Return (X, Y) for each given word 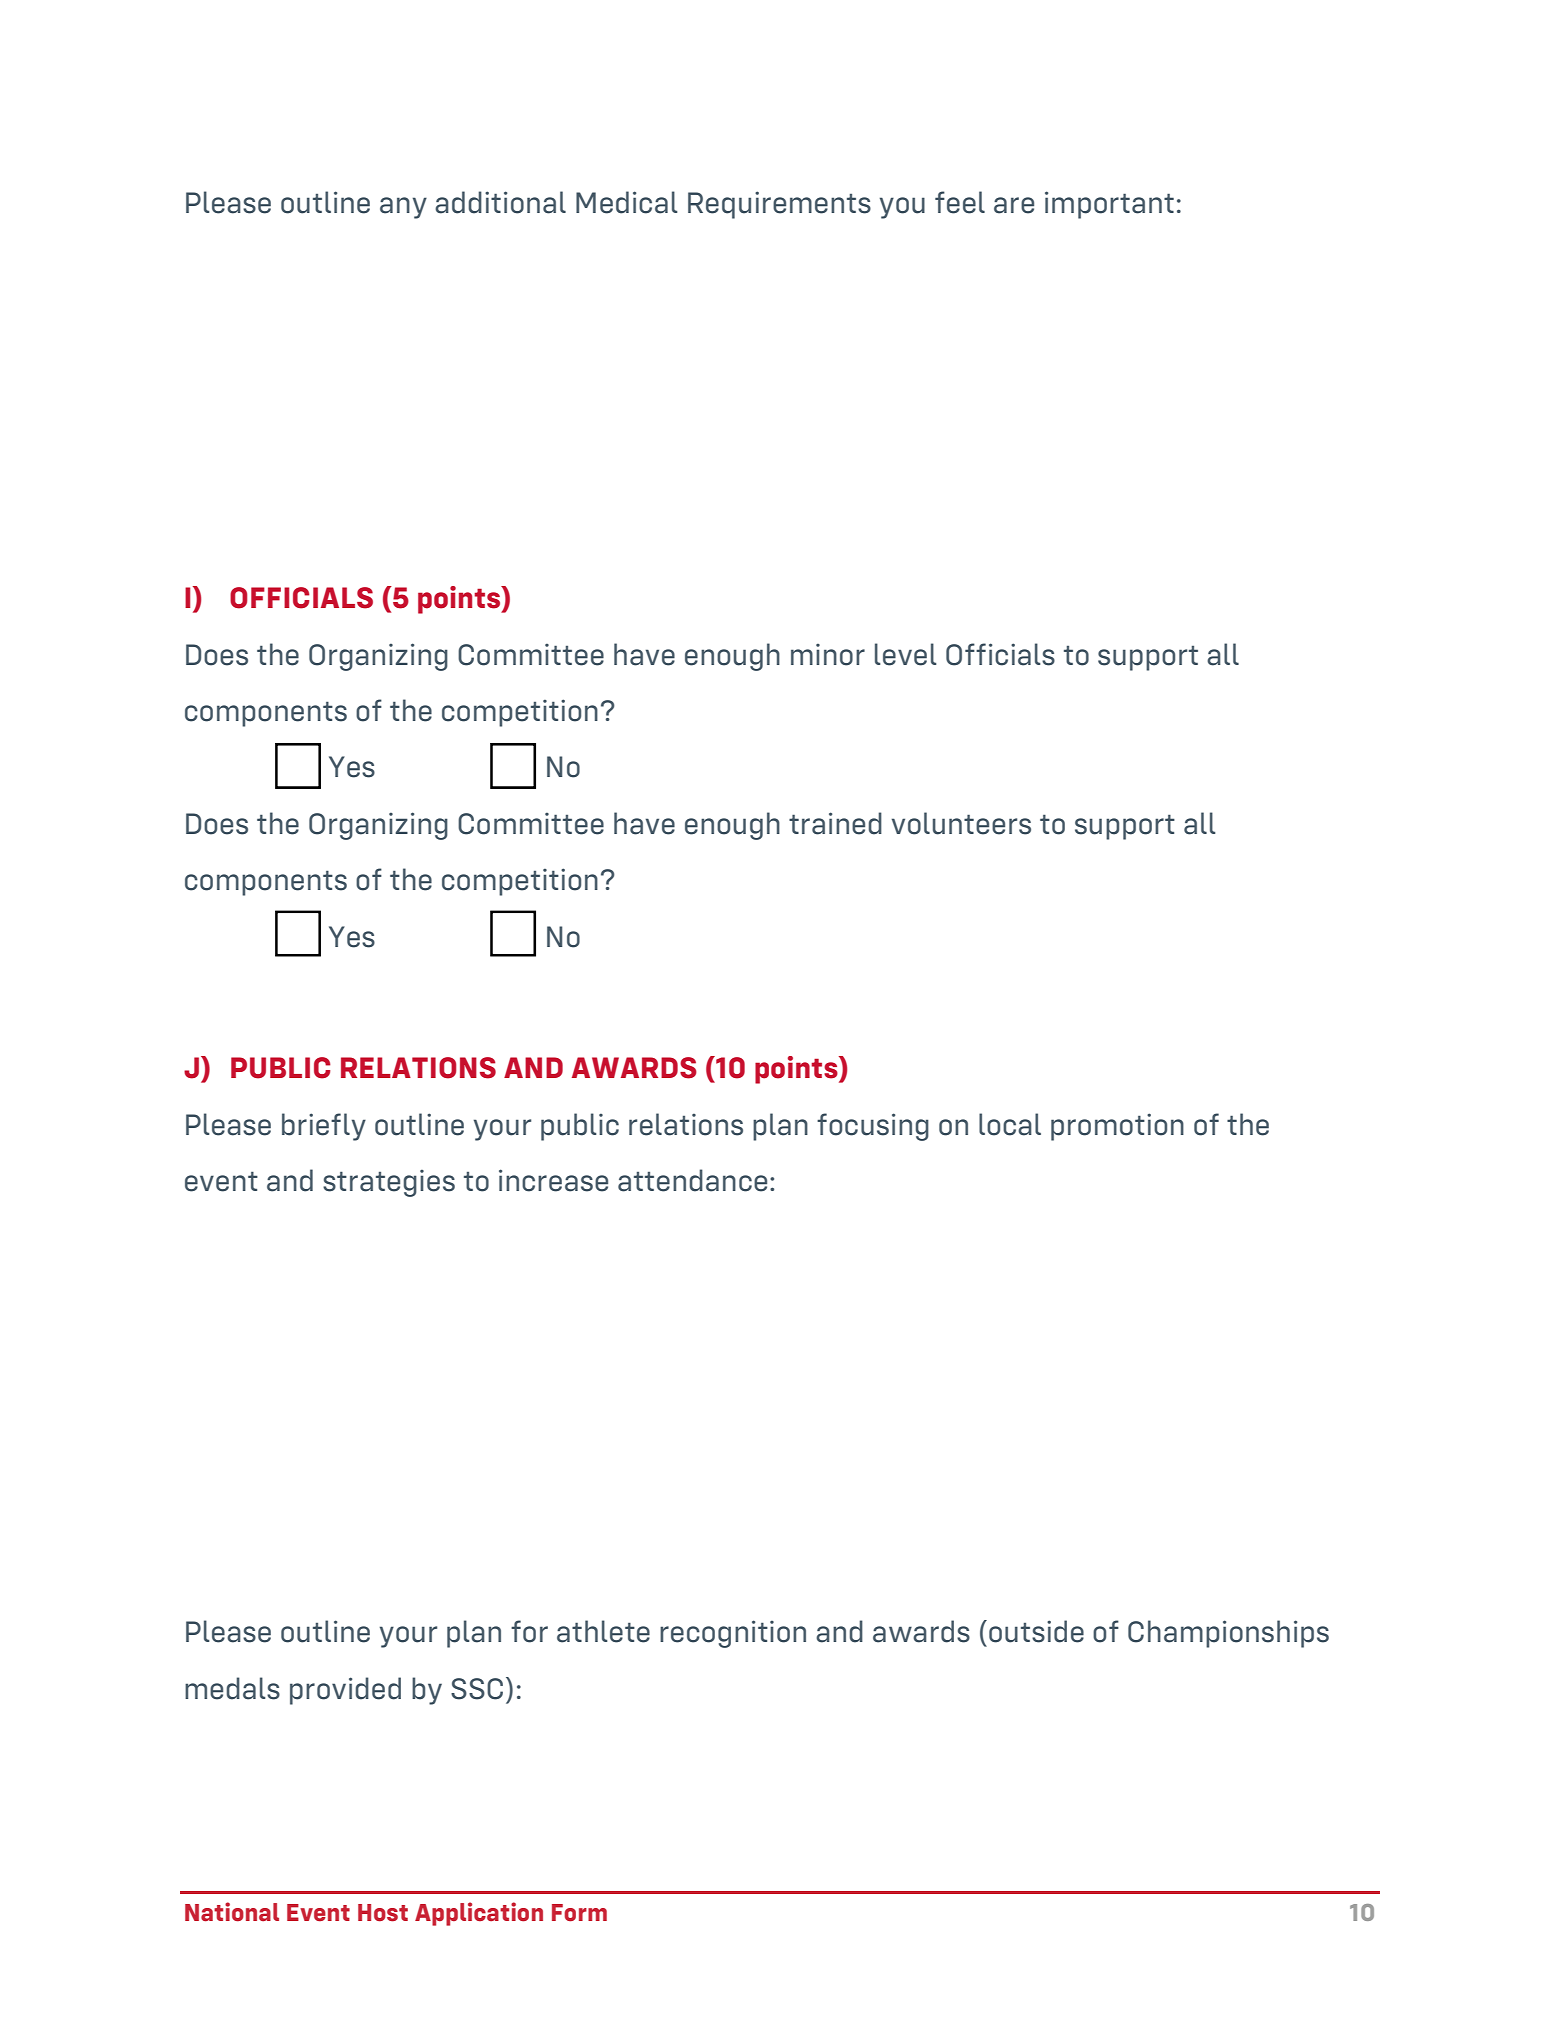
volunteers (961, 823)
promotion (1117, 1127)
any (403, 208)
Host (383, 1913)
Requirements (779, 205)
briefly (324, 1127)
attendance (692, 1180)
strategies (389, 1183)
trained (835, 823)
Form (579, 1913)
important (1109, 205)
